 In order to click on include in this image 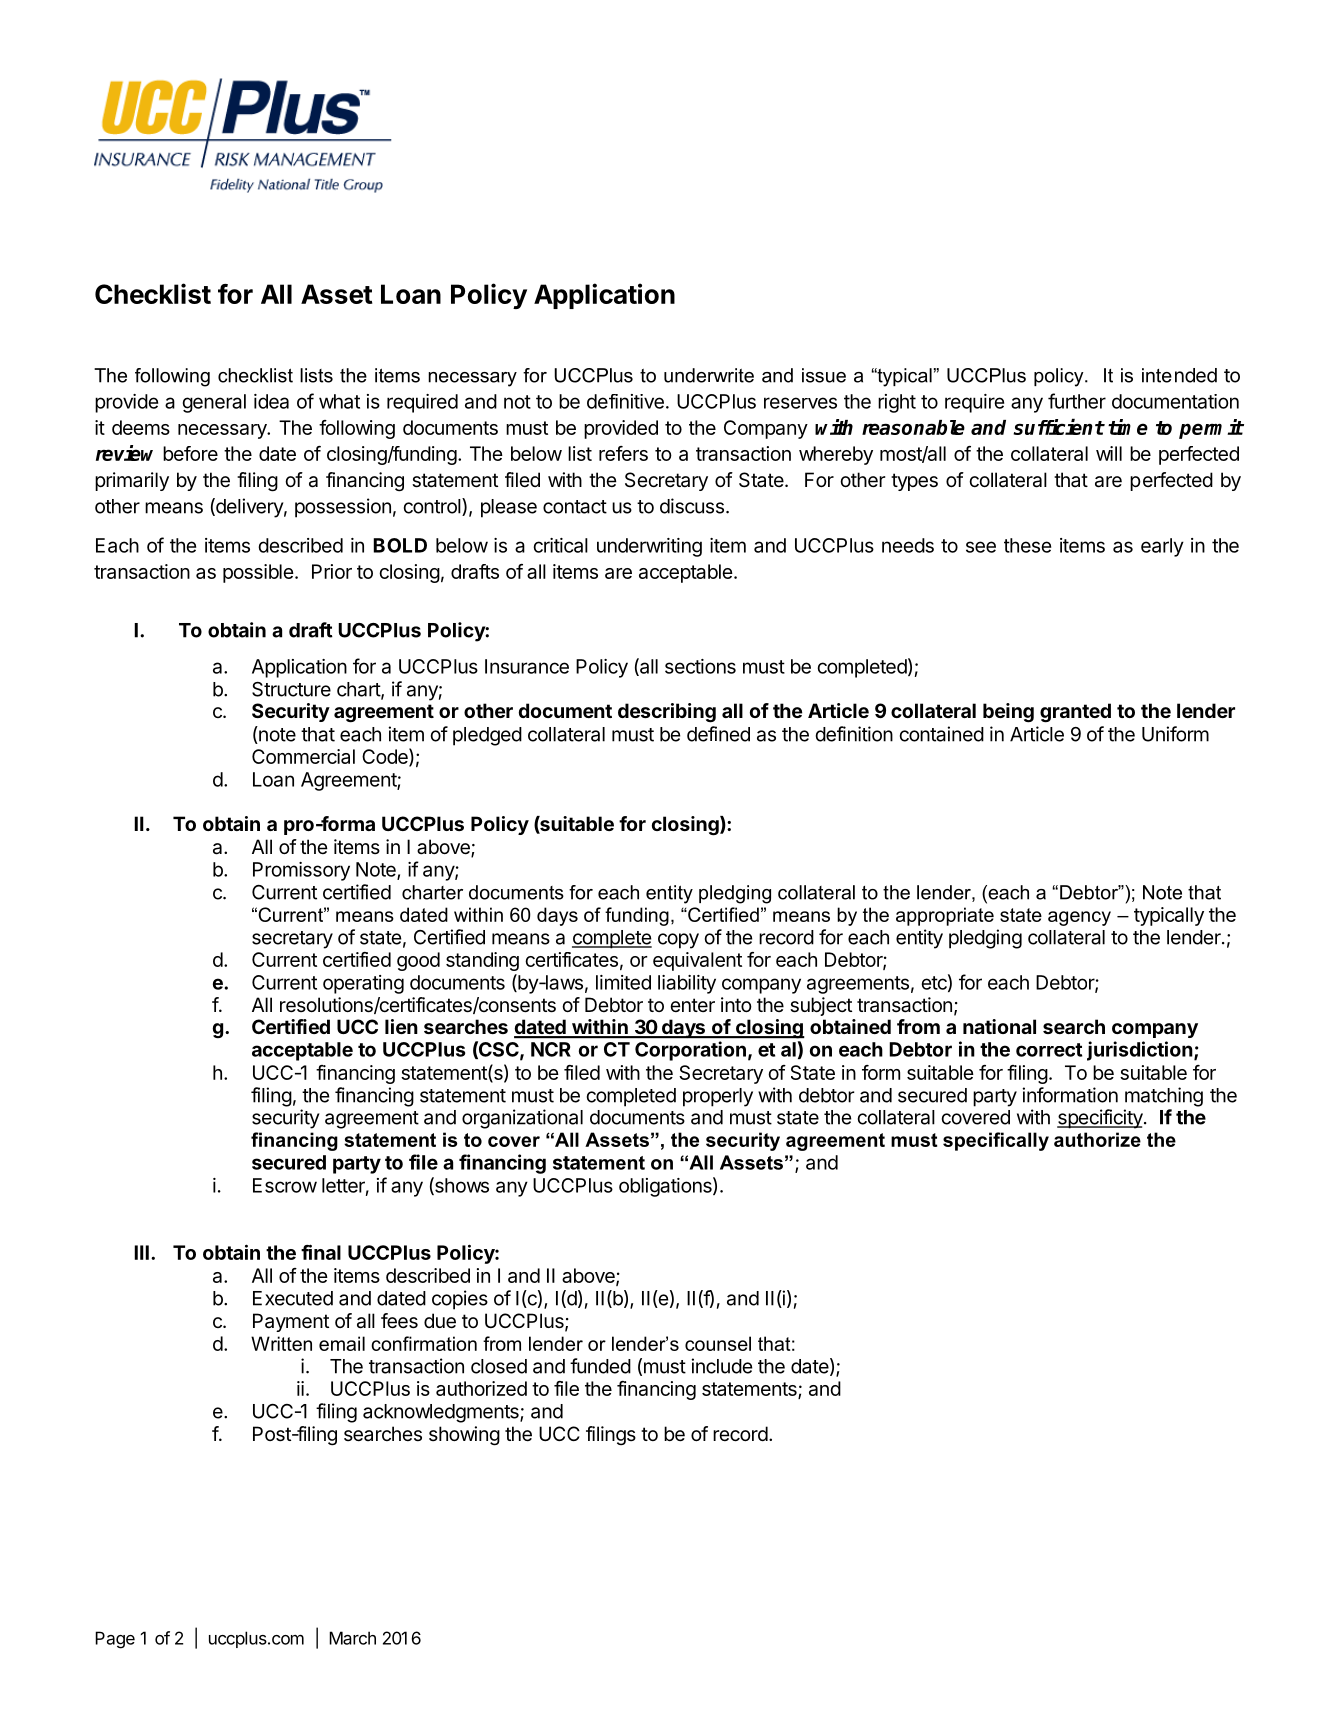, I will do `click(721, 1366)`.
